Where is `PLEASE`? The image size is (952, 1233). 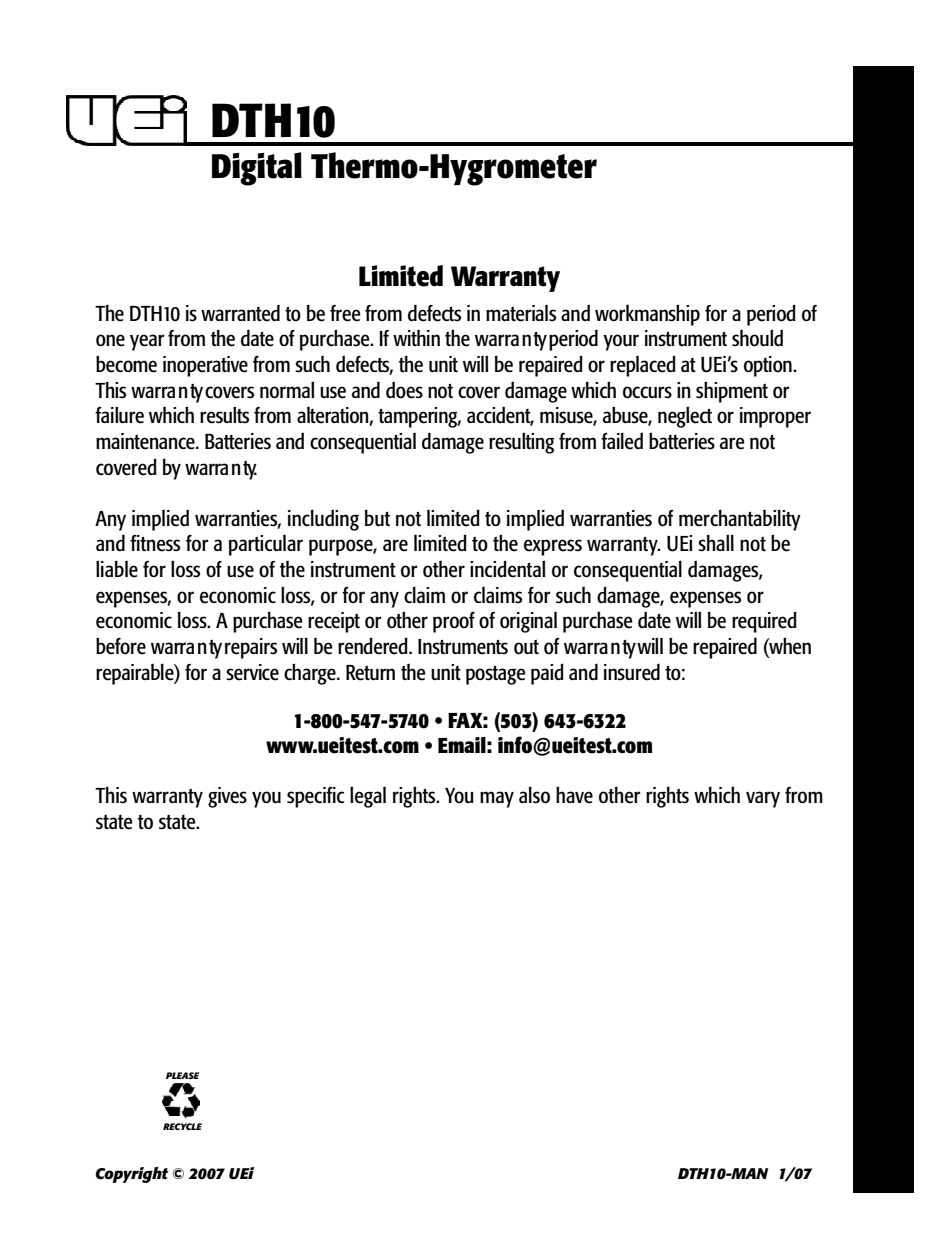 PLEASE is located at coordinates (182, 1075).
